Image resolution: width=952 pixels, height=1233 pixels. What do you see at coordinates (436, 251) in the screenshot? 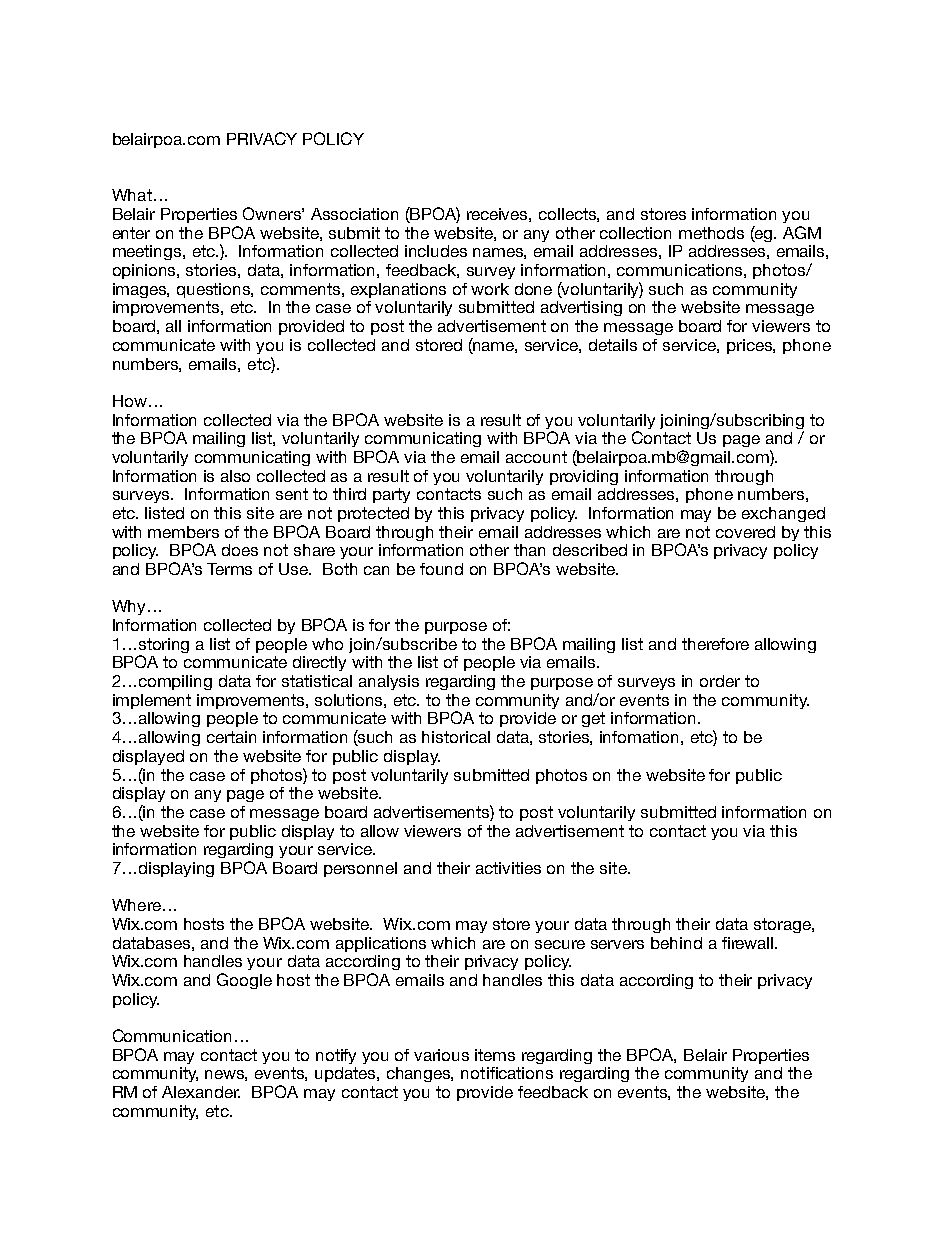
I see `includes` at bounding box center [436, 251].
